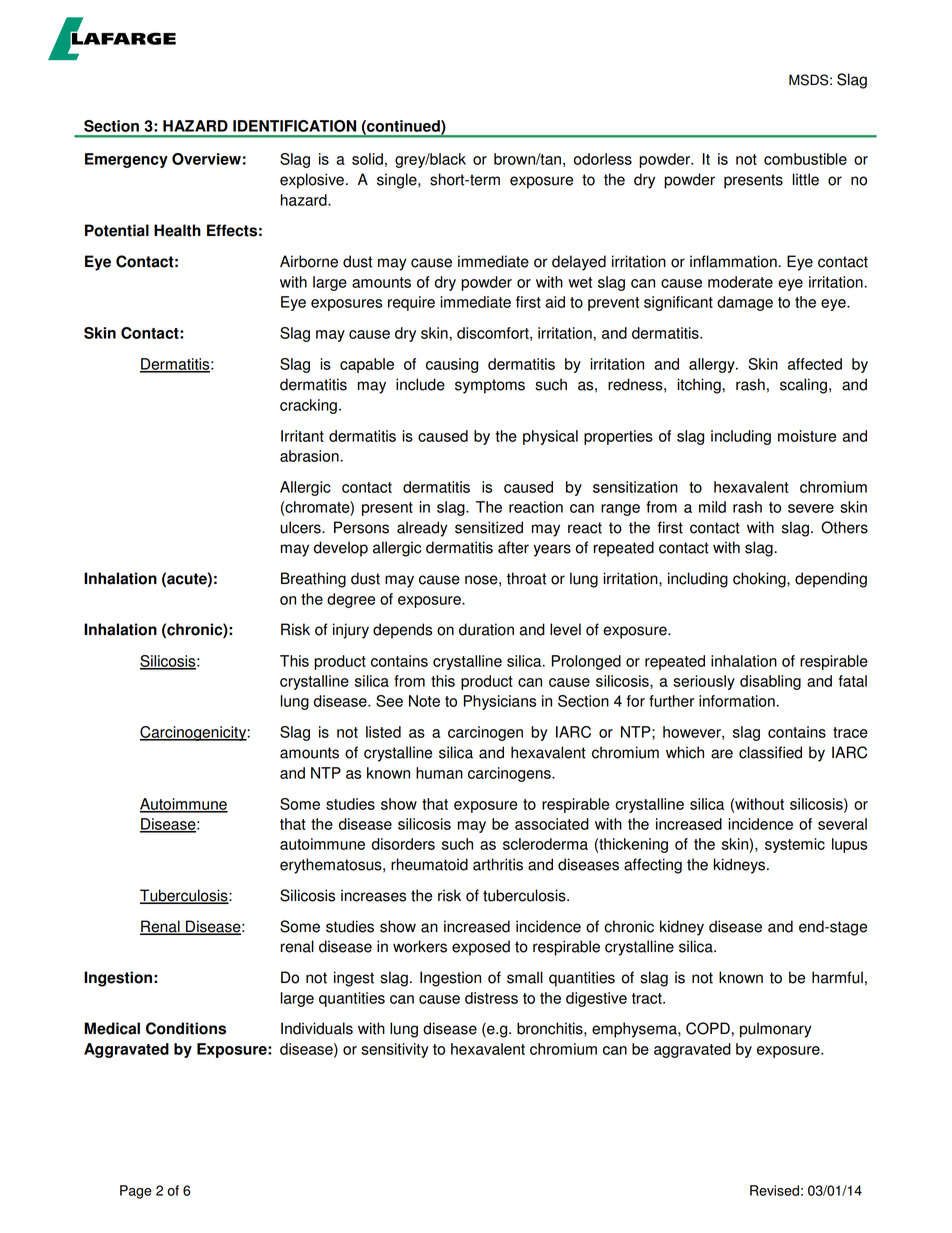  Describe the element at coordinates (805, 159) in the document. I see `combustible` at that location.
